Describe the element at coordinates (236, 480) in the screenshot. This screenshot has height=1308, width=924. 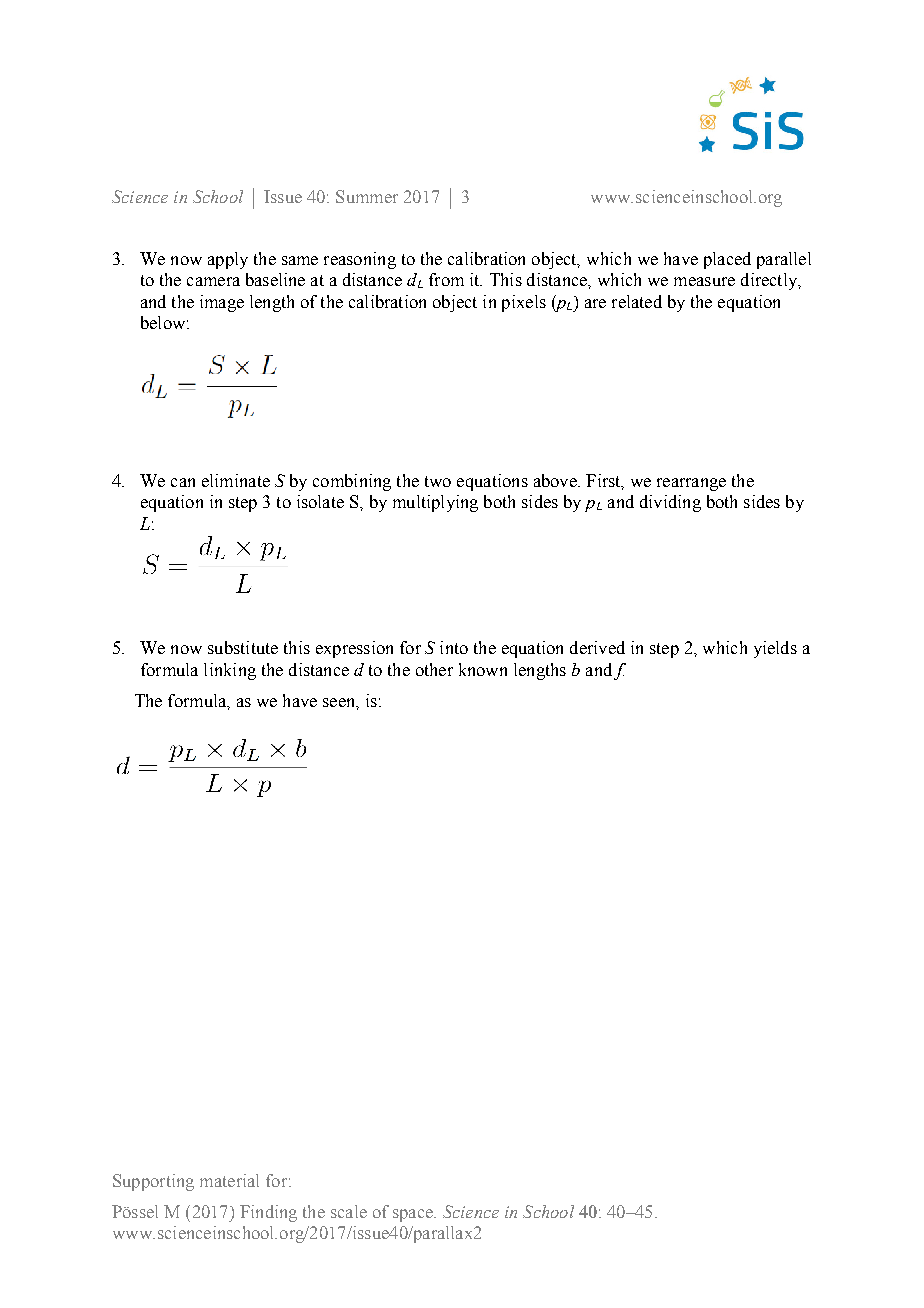
I see `eliminate` at that location.
